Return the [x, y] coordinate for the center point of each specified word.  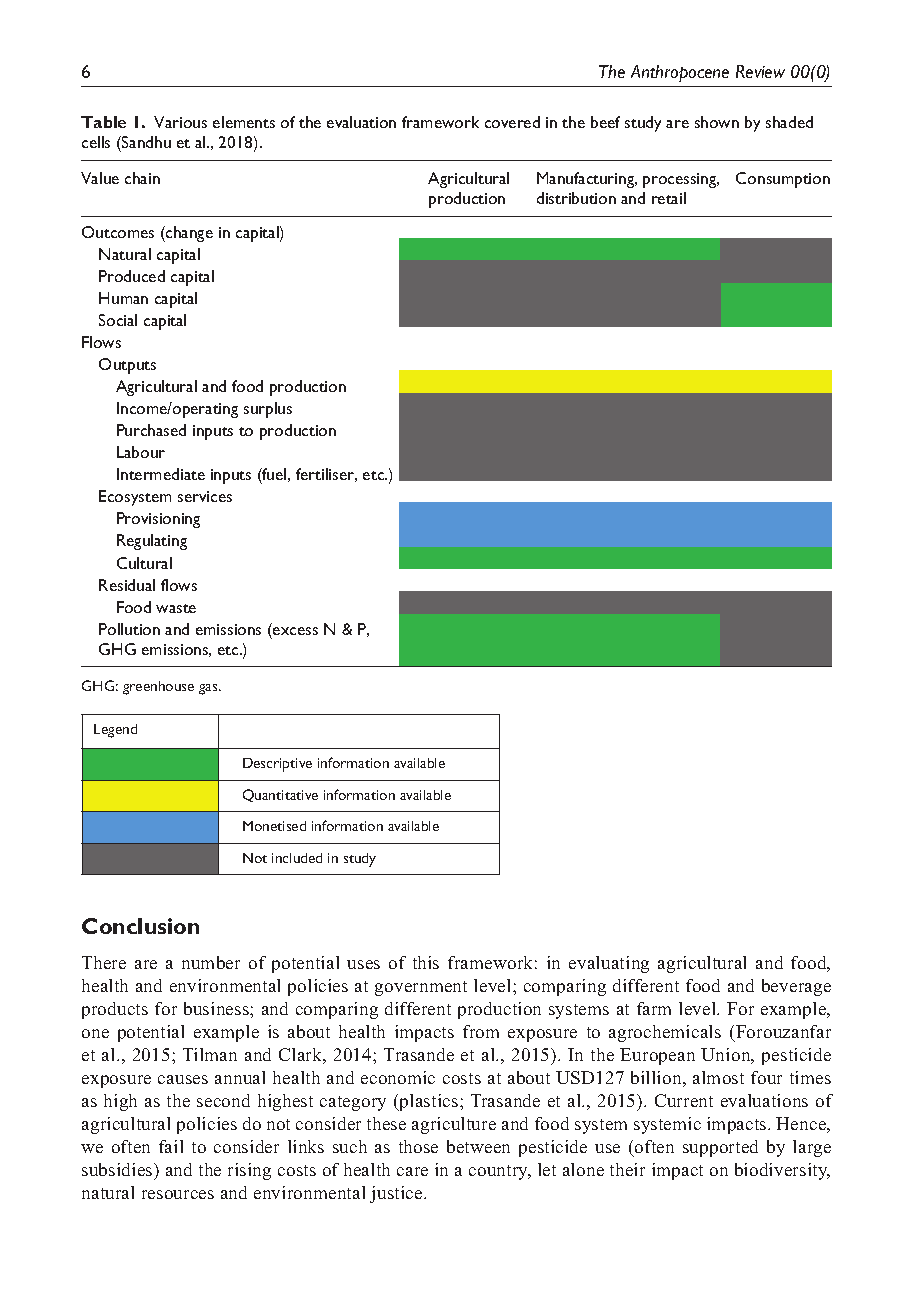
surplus [268, 410]
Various [180, 122]
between [478, 1146]
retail [669, 198]
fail [171, 1146]
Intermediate [161, 474]
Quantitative [280, 795]
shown [717, 122]
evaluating [609, 964]
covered [512, 122]
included [297, 858]
